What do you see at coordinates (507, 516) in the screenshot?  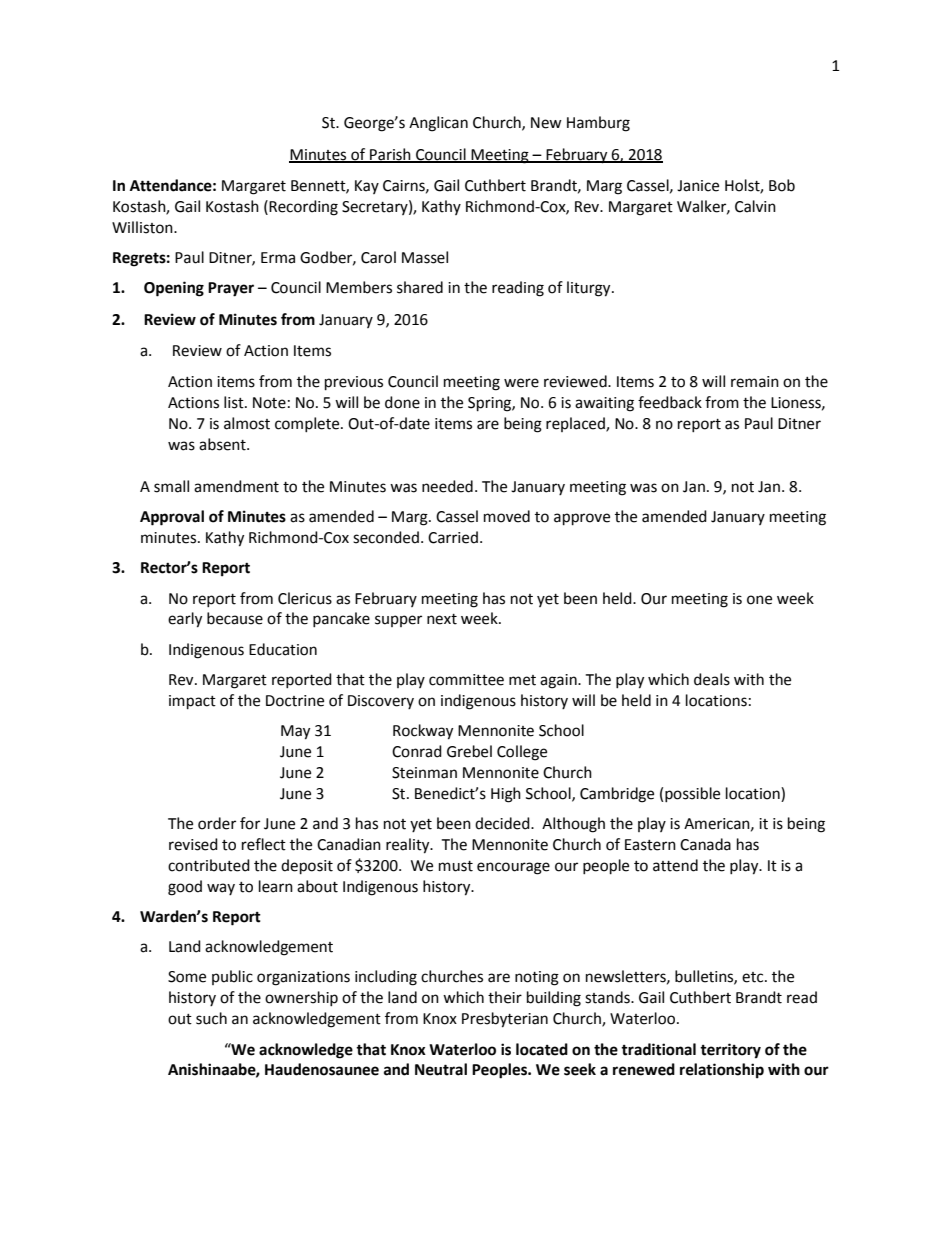 I see `moved` at bounding box center [507, 516].
